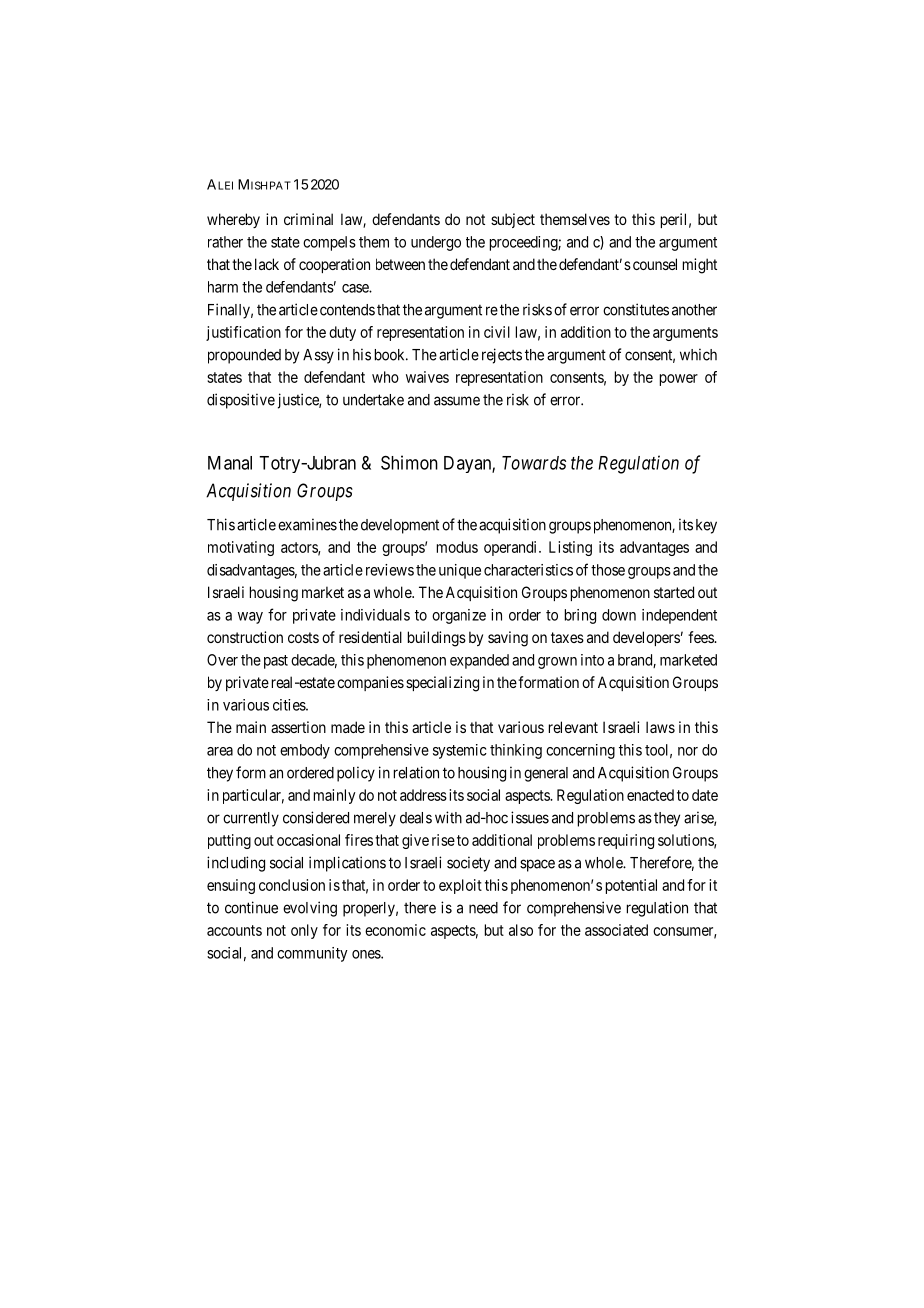 Image resolution: width=924 pixels, height=1308 pixels. Describe the element at coordinates (267, 264) in the screenshot. I see `lack` at that location.
